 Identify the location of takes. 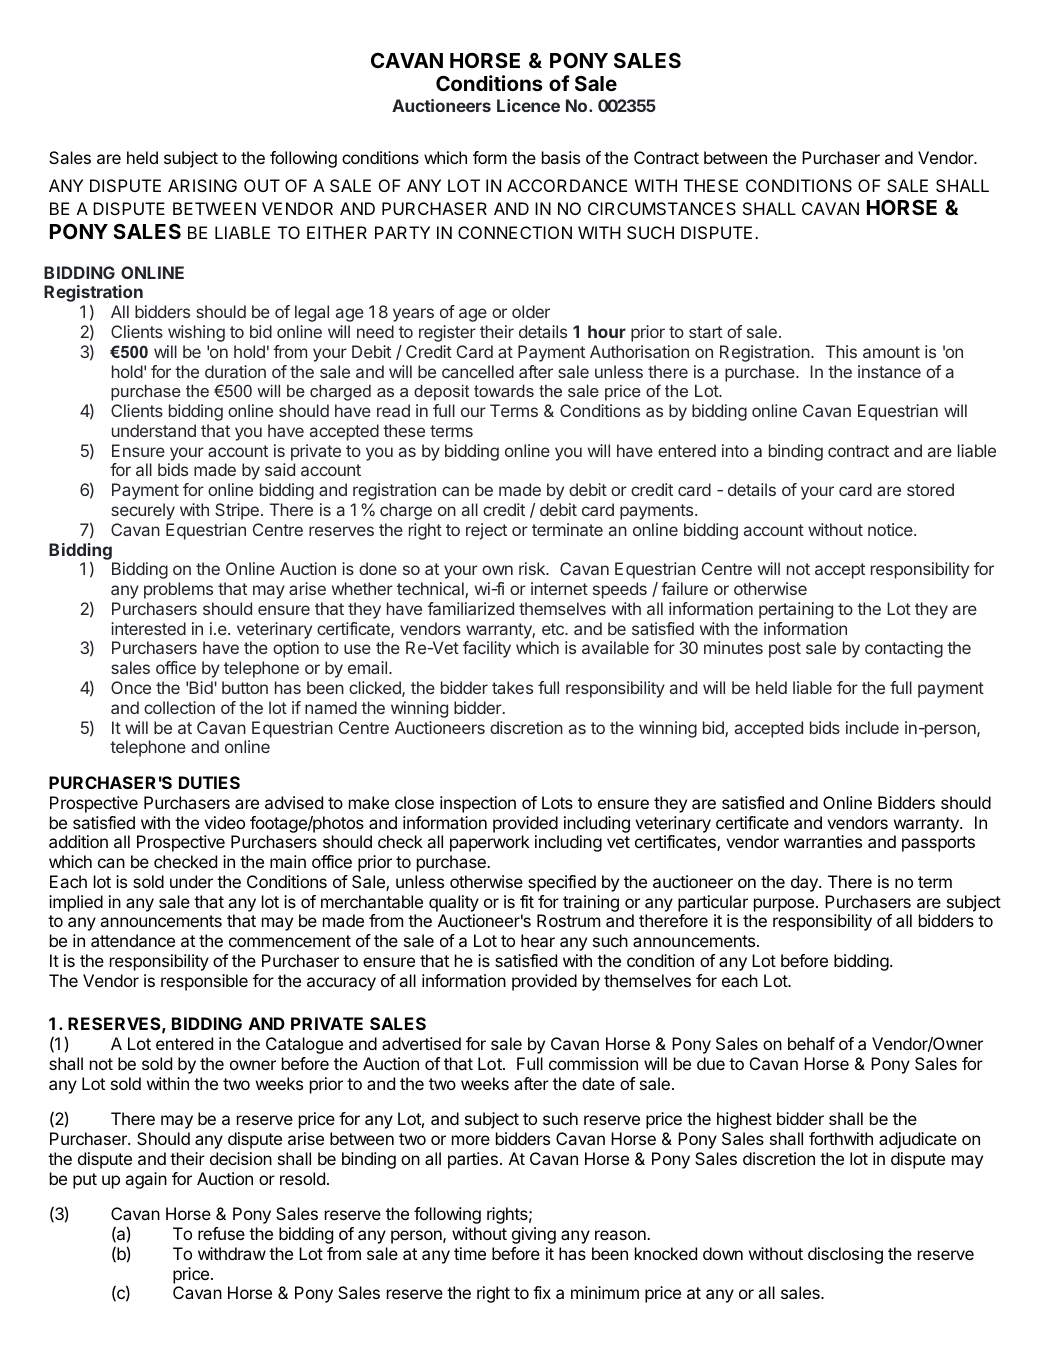
(512, 687).
